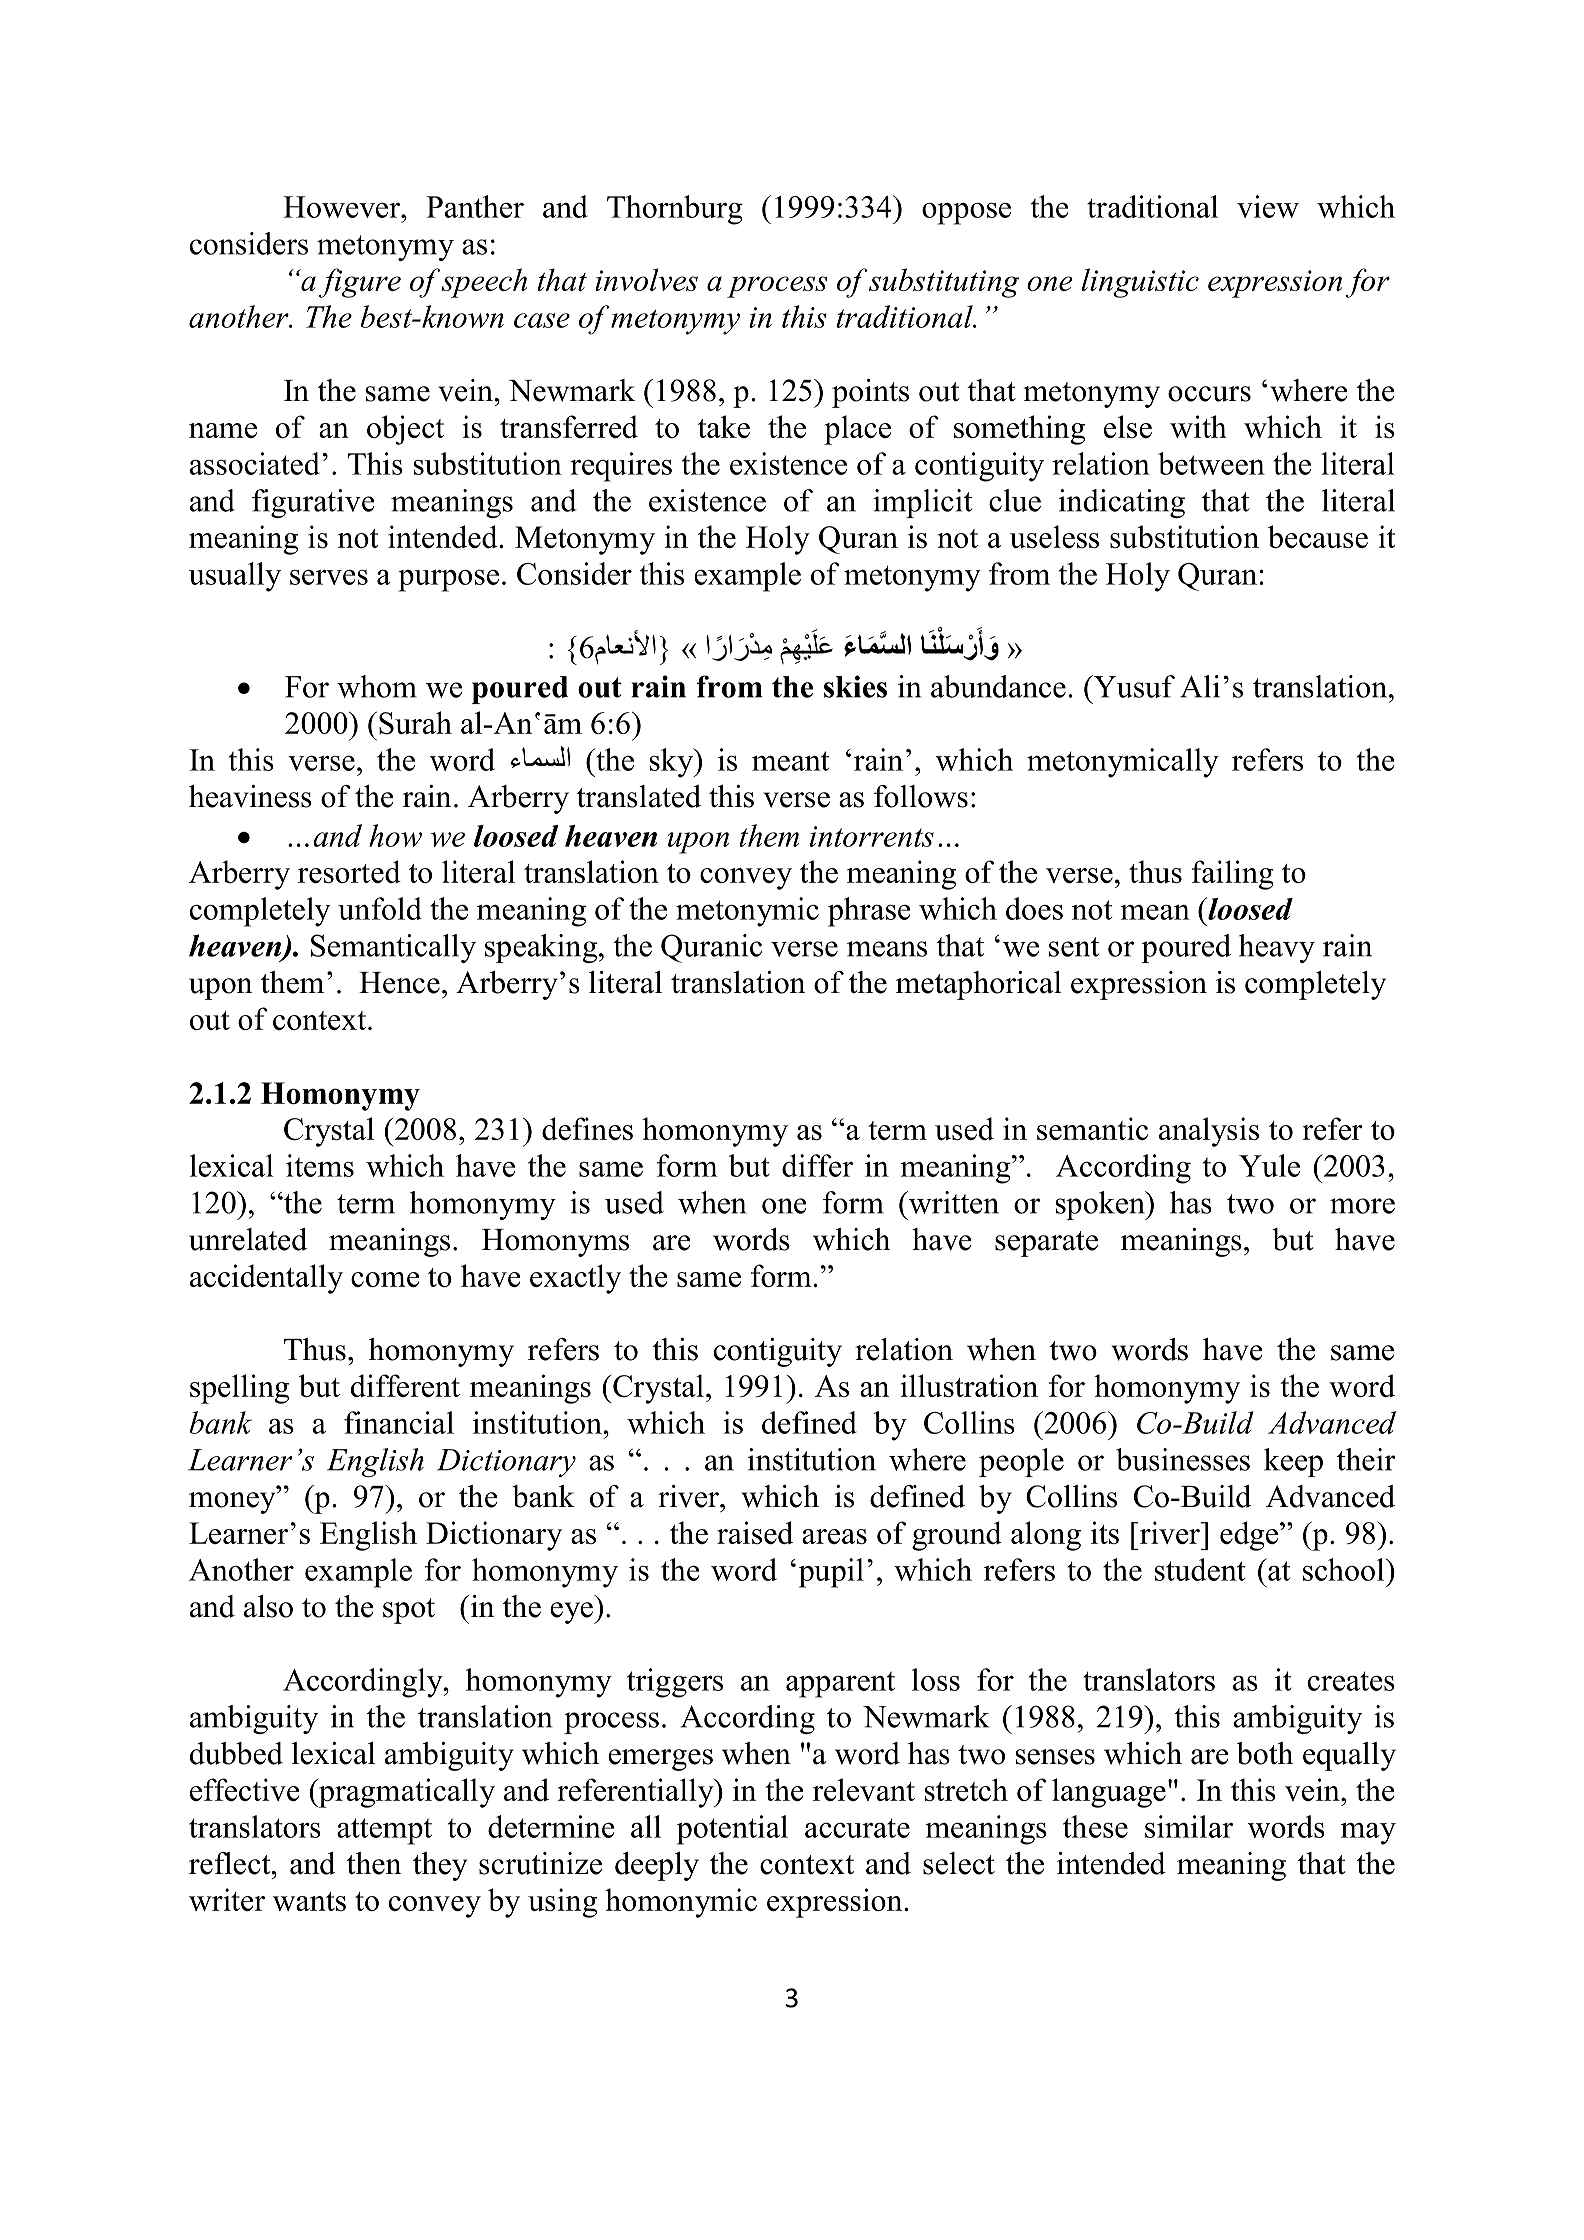  I want to click on view, so click(1268, 206).
